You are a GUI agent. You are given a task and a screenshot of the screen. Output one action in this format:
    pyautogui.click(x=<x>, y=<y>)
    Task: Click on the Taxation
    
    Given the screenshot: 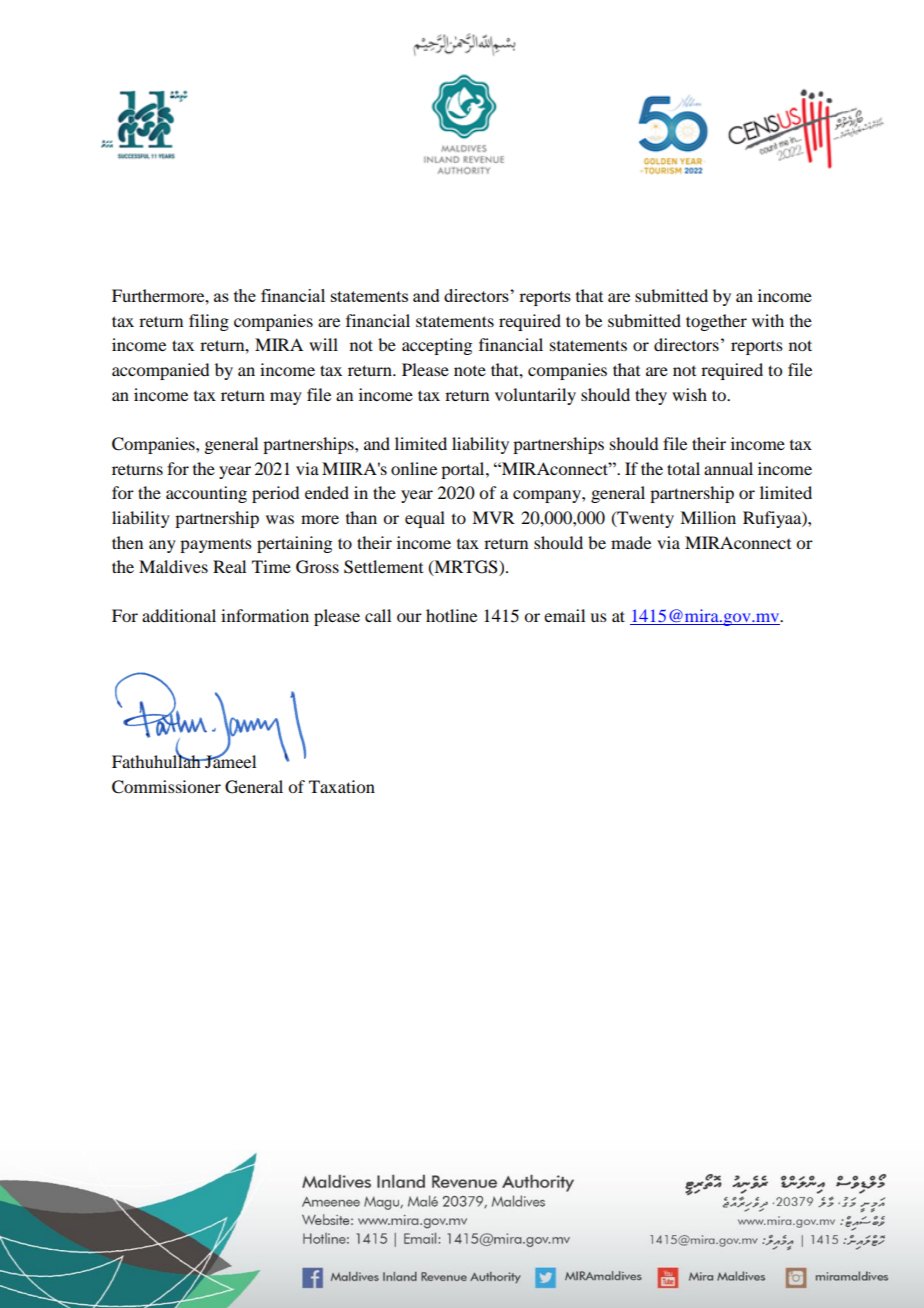 What is the action you would take?
    pyautogui.click(x=342, y=786)
